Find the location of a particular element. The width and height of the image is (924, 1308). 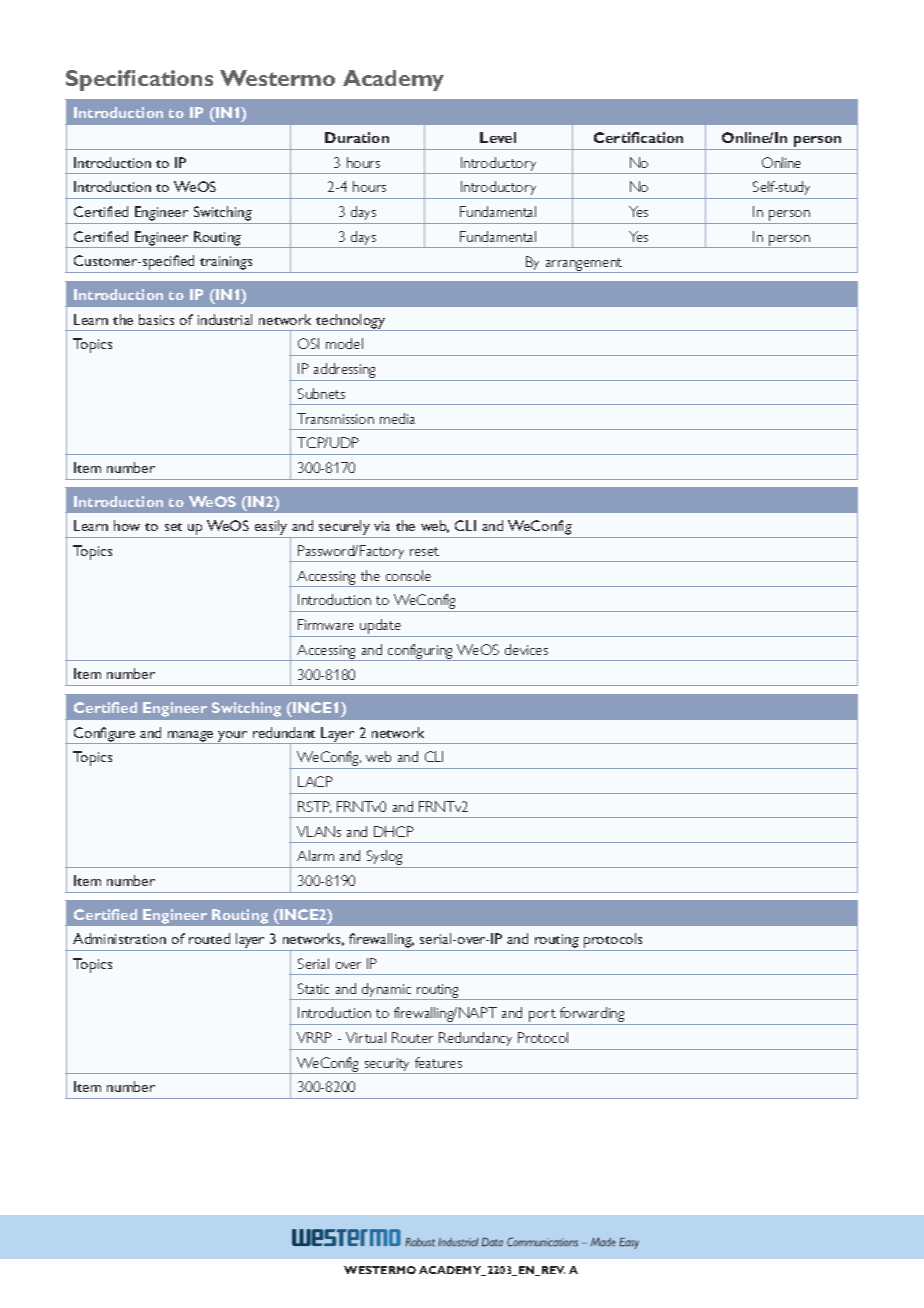

reset is located at coordinates (424, 551).
